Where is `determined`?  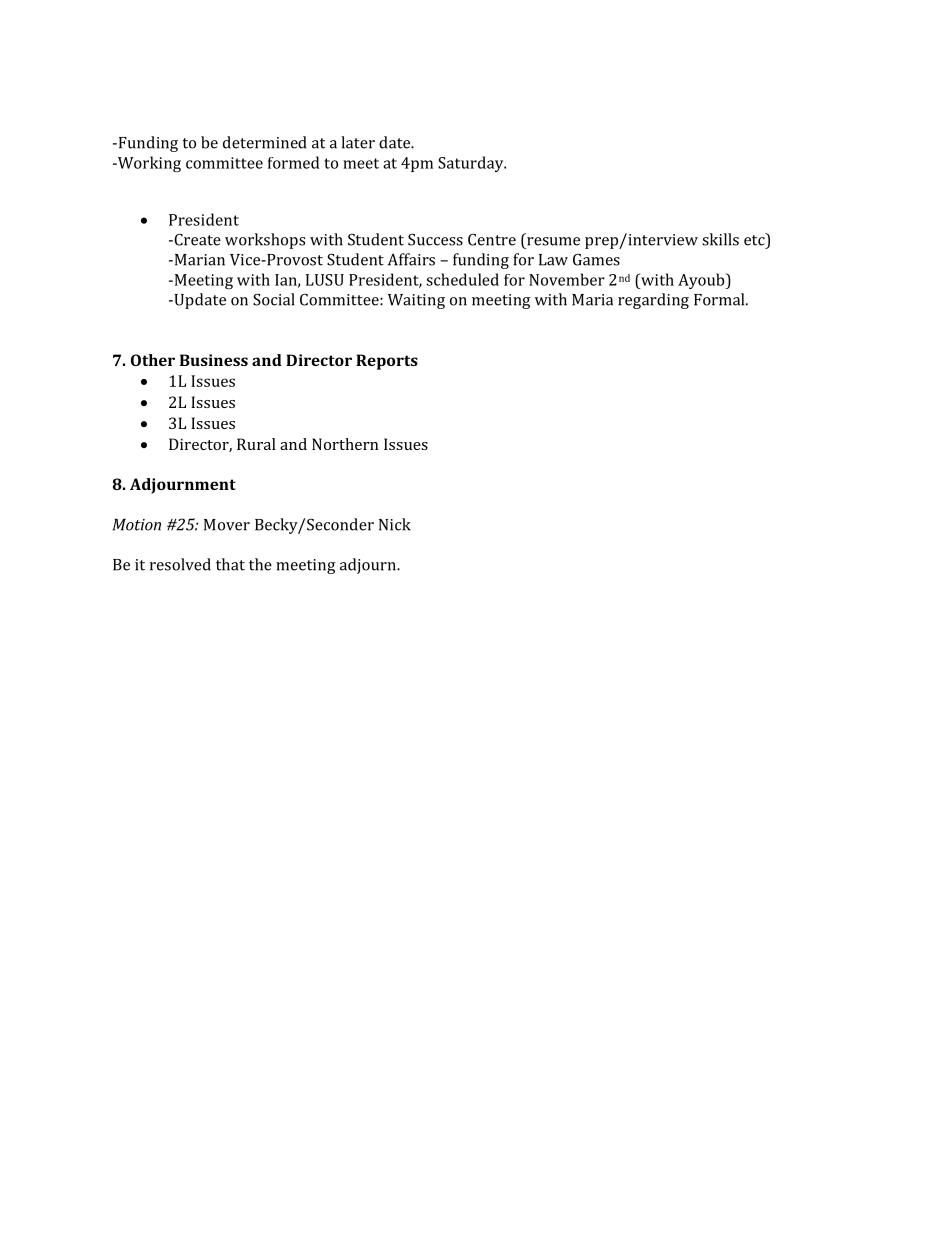
determined is located at coordinates (264, 142).
